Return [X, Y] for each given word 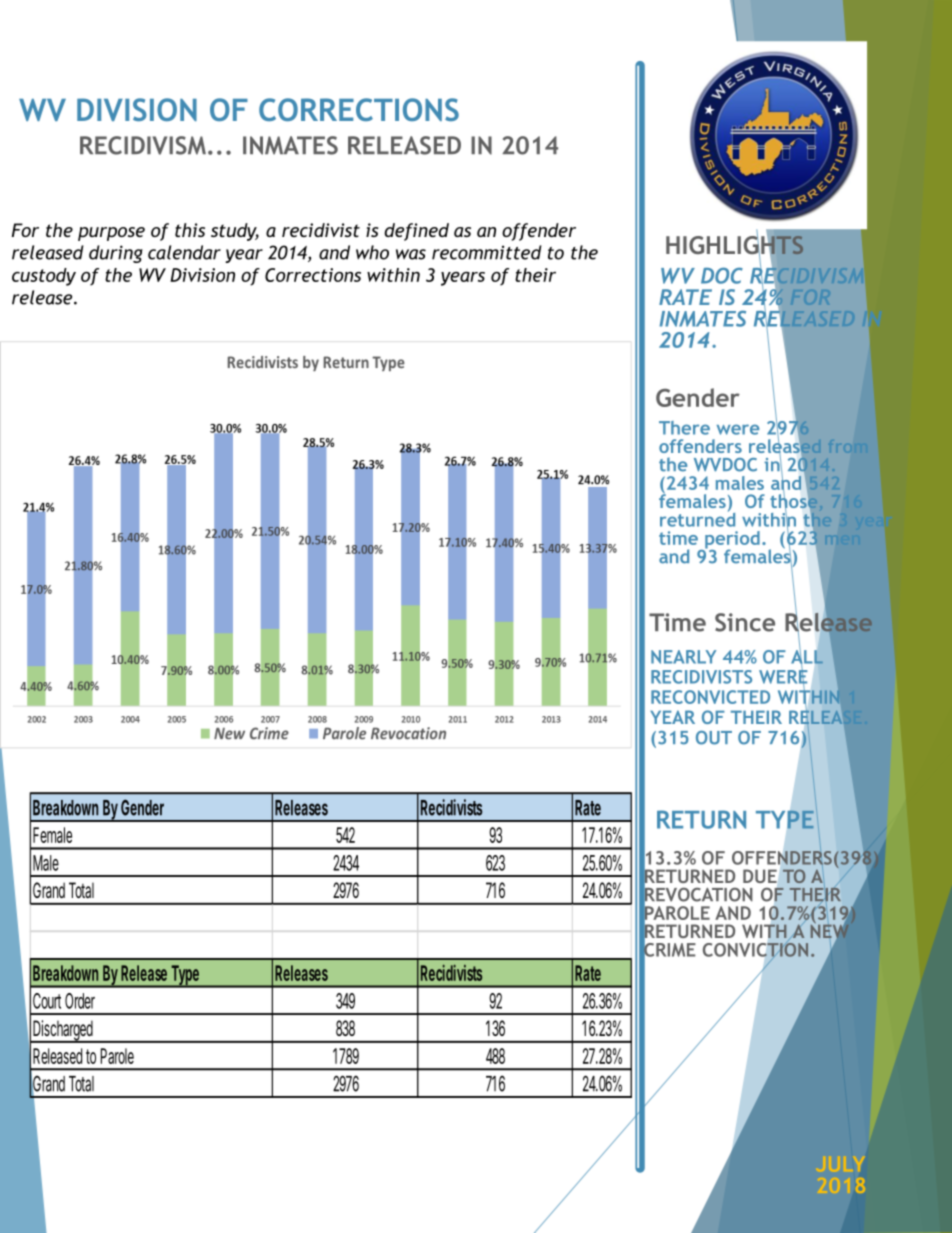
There [684, 428]
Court [47, 1001]
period [731, 541]
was [411, 254]
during [116, 254]
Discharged [62, 1031]
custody [44, 277]
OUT [714, 738]
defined [416, 232]
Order [80, 1001]
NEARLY [683, 657]
